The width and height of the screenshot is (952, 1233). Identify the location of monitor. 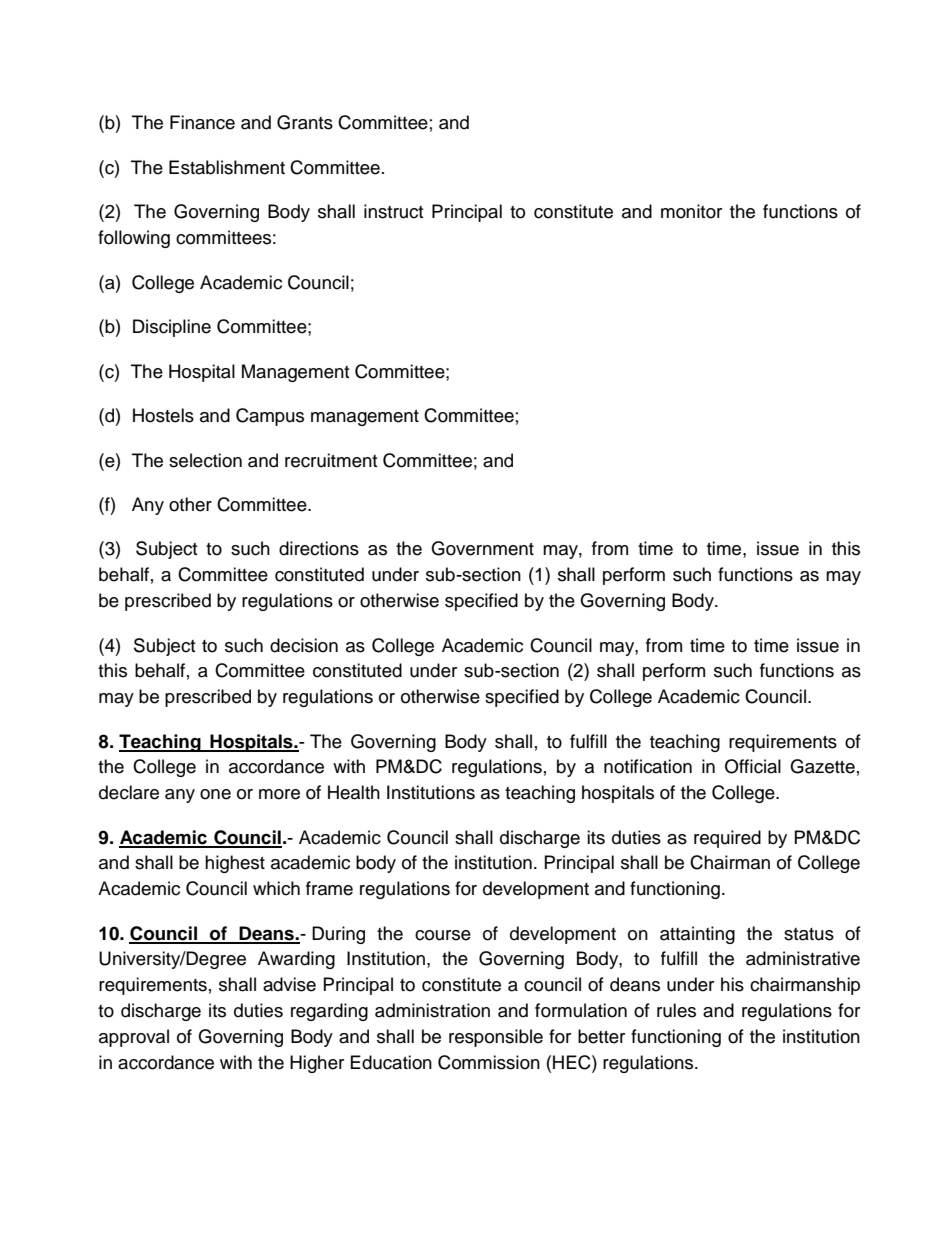
(691, 211).
